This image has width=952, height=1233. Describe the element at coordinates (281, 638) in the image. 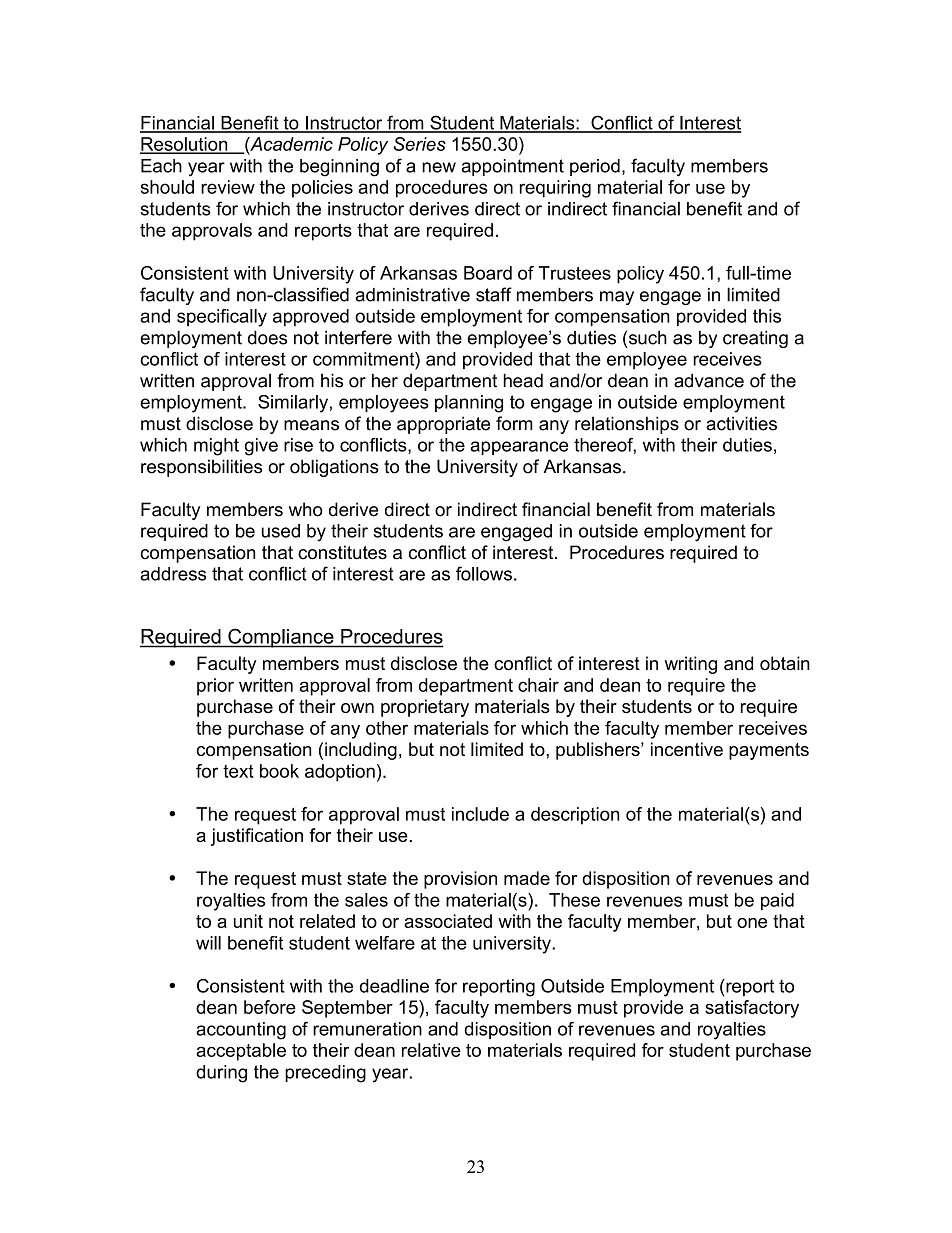

I see `Compliance` at that location.
